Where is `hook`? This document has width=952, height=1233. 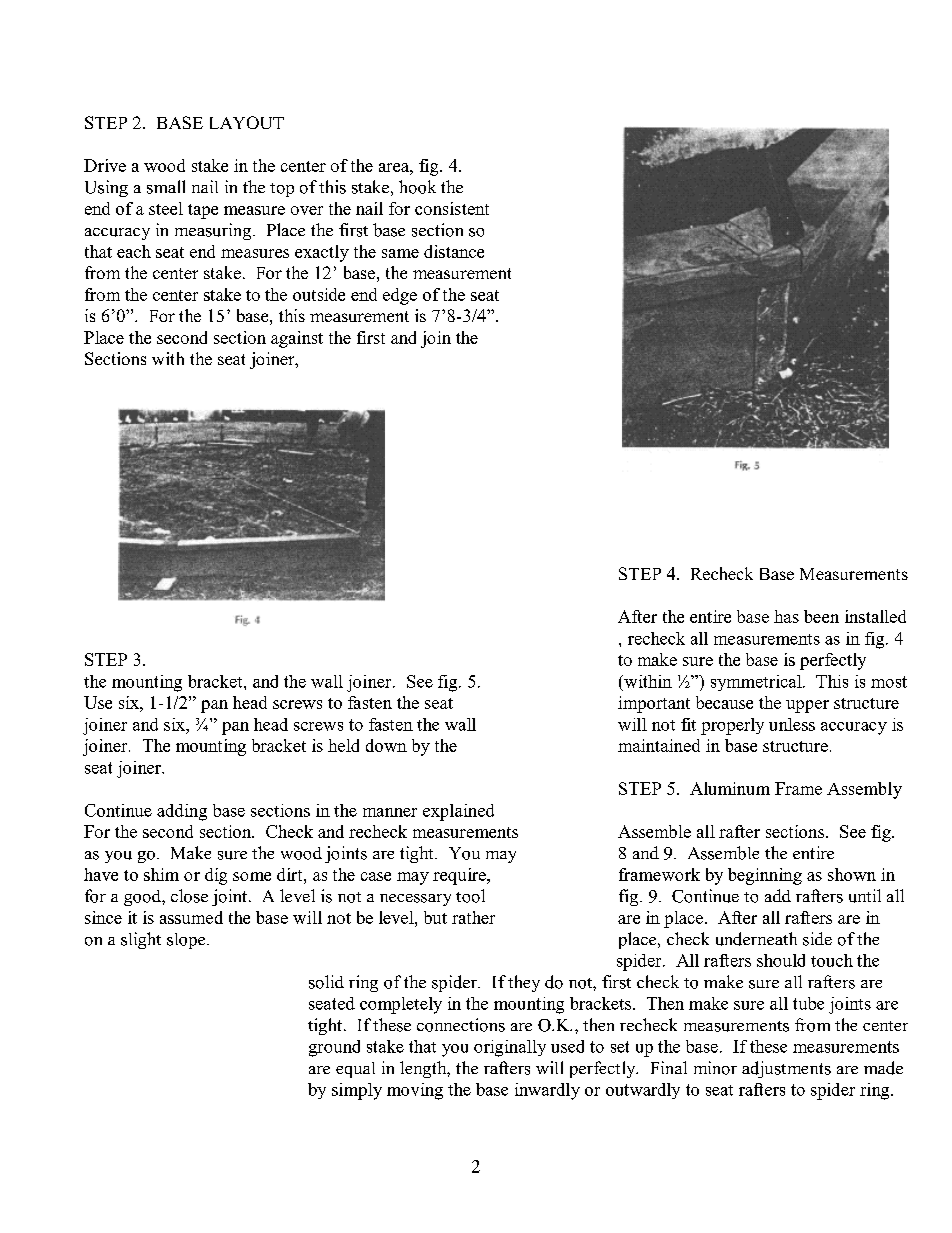
hook is located at coordinates (417, 187).
